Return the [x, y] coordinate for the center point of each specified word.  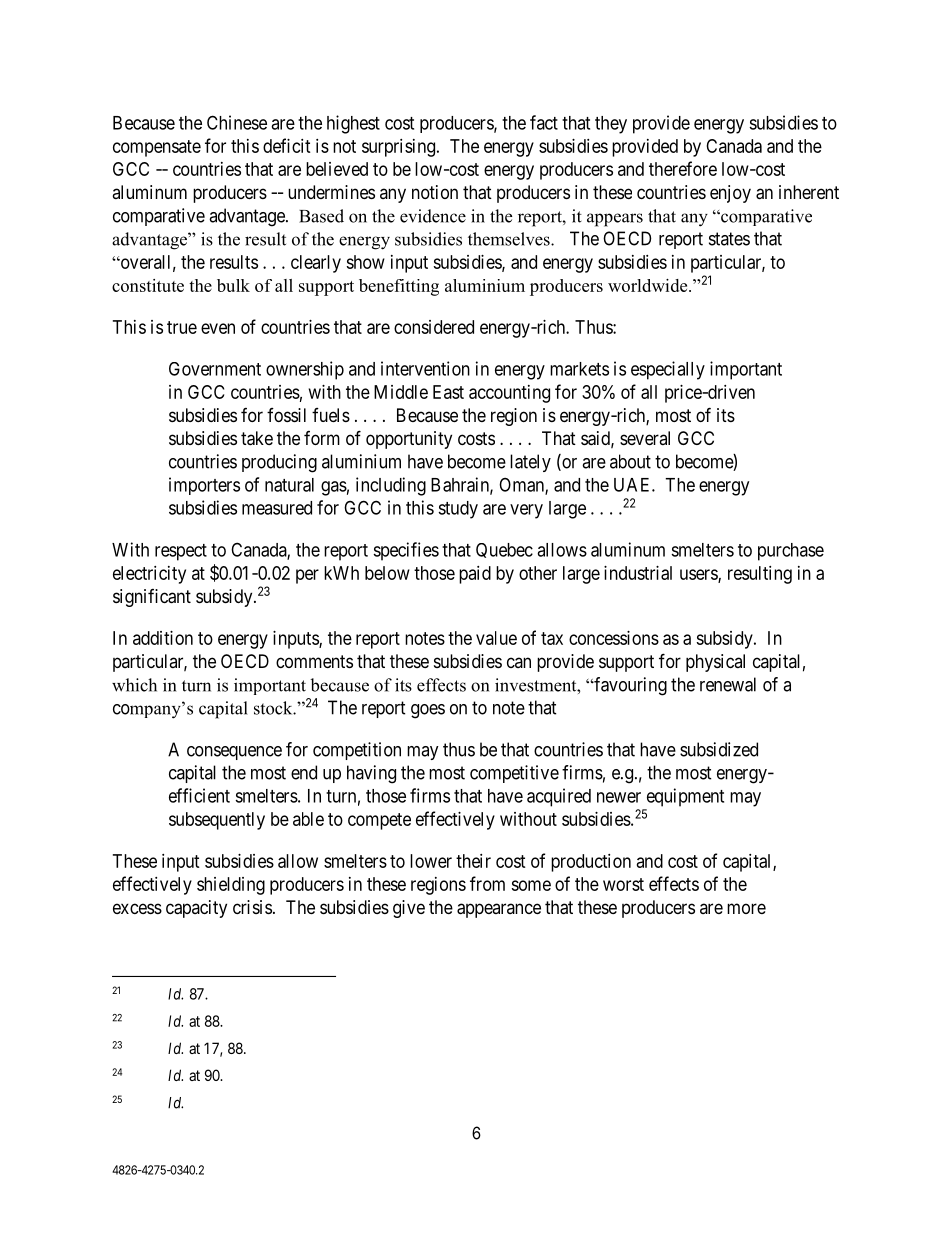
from [487, 883]
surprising [400, 148]
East [448, 392]
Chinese [237, 122]
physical [715, 663]
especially [668, 370]
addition [163, 638]
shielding [231, 886]
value [496, 638]
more [746, 908]
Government [215, 369]
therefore [683, 168]
